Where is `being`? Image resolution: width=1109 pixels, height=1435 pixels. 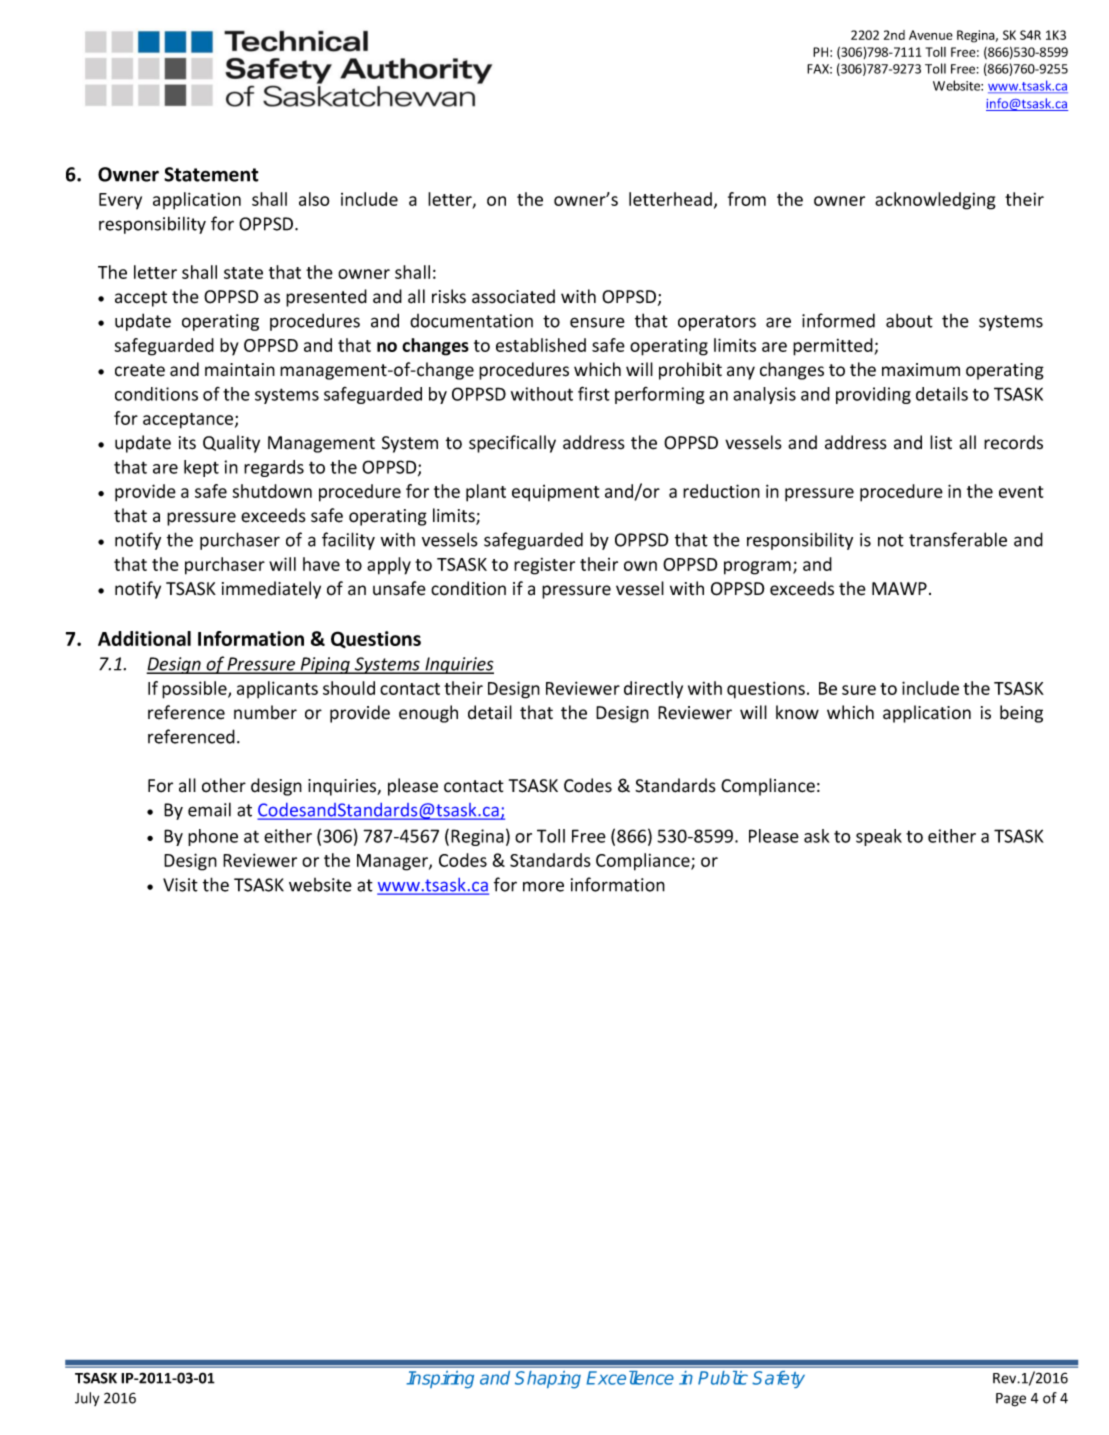 being is located at coordinates (1021, 714).
